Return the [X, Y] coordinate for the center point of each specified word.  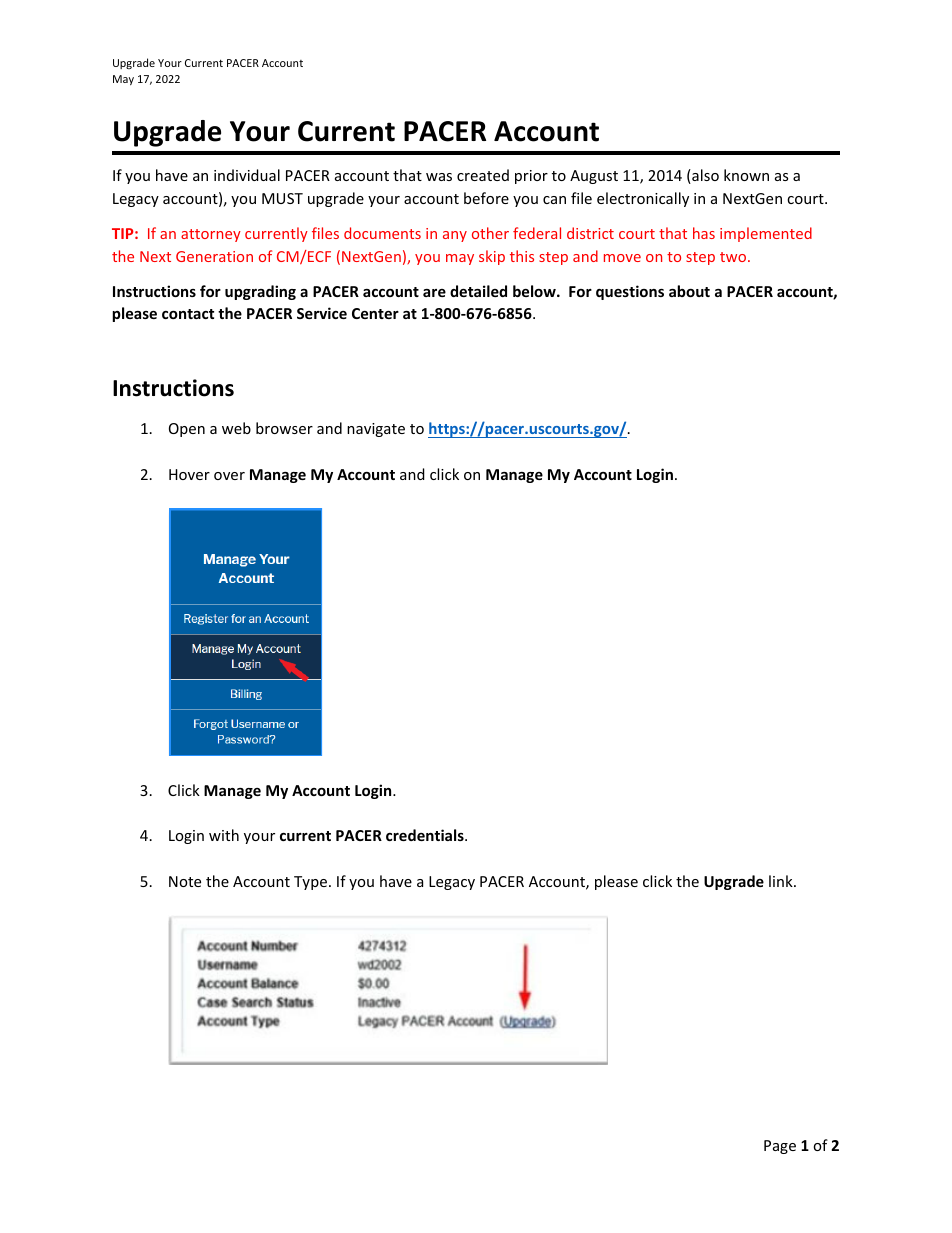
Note [185, 881]
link [782, 881]
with [224, 835]
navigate [376, 430]
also [704, 176]
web [236, 428]
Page [780, 1147]
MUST [282, 198]
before [486, 198]
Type [310, 883]
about [689, 291]
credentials [426, 835]
